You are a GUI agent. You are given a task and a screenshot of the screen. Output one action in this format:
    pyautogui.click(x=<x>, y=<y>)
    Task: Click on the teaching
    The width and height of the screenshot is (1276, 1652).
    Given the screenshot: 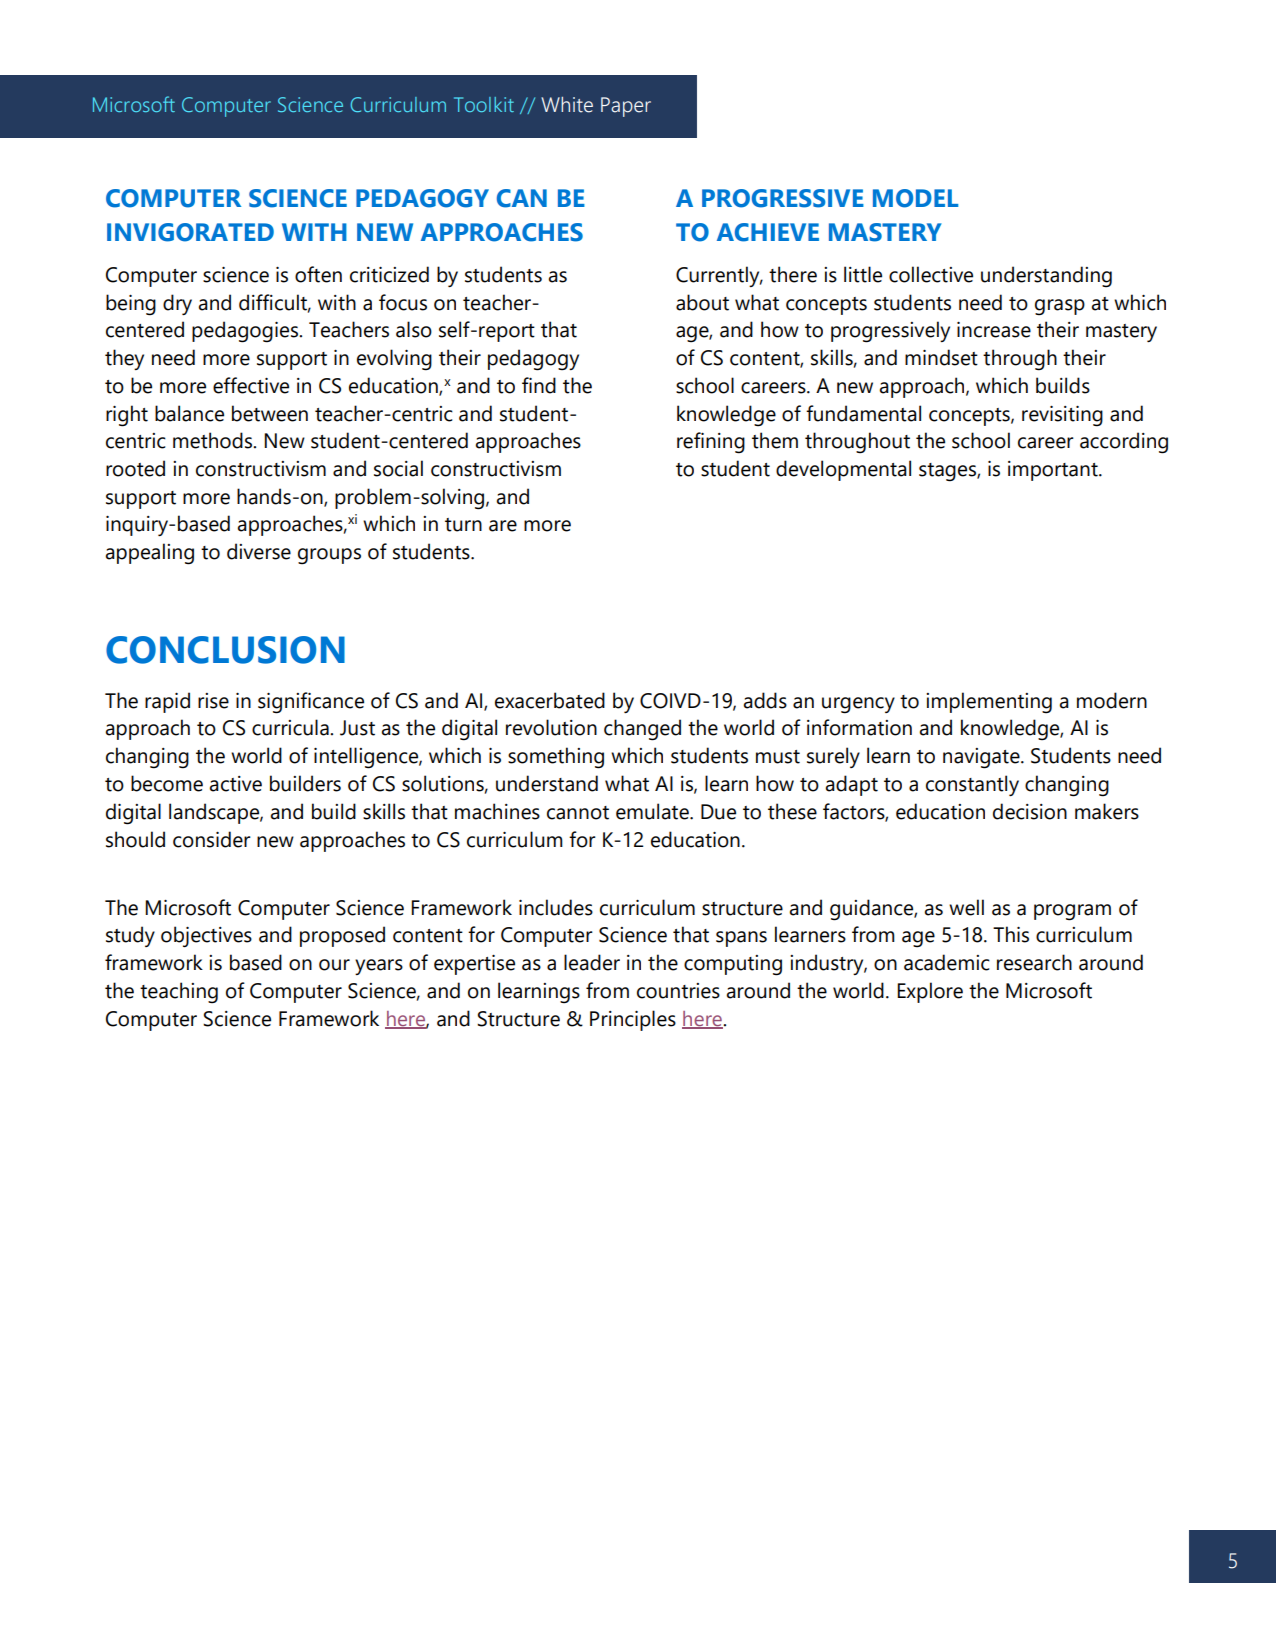 What is the action you would take?
    pyautogui.click(x=179, y=993)
